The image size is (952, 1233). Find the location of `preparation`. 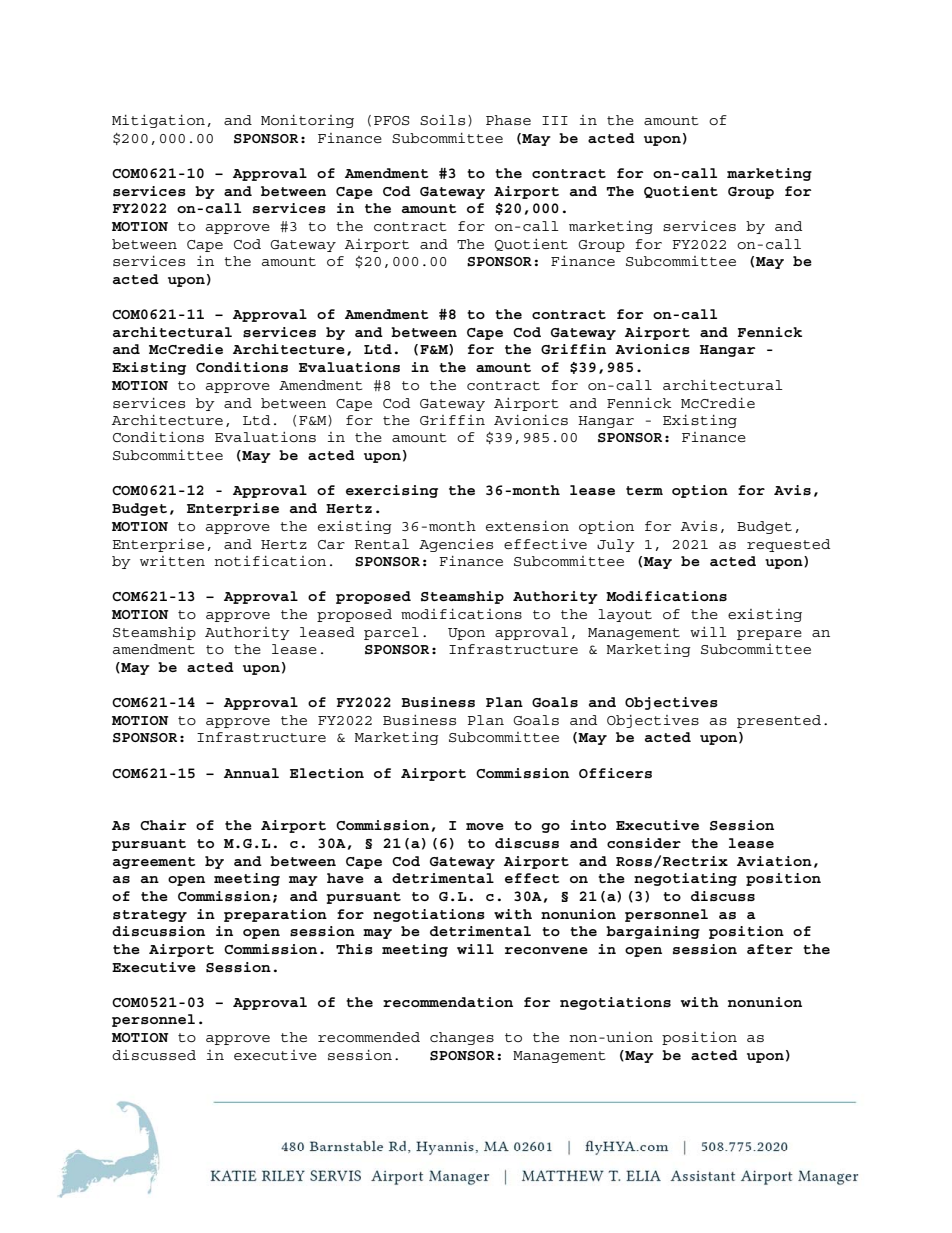

preparation is located at coordinates (275, 915).
